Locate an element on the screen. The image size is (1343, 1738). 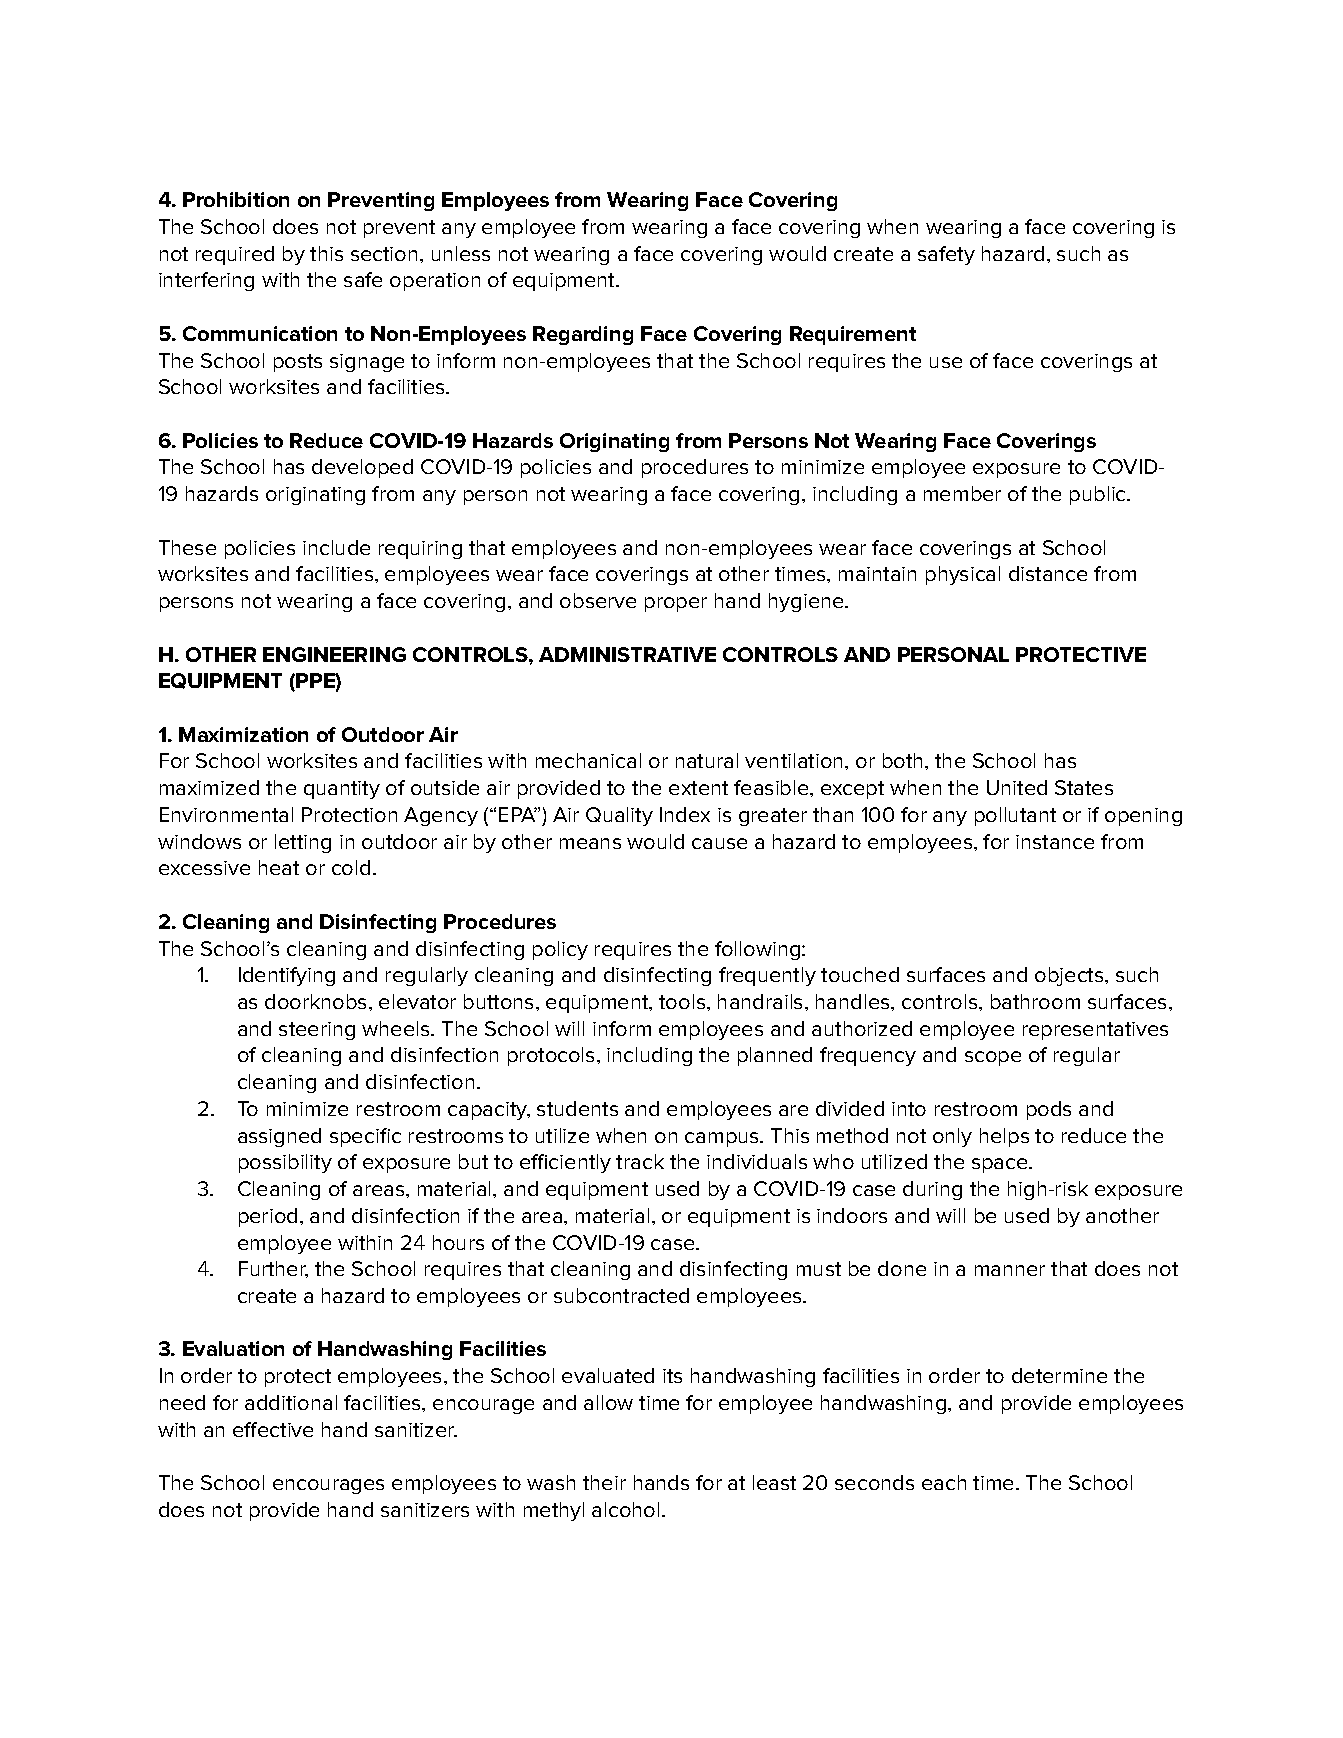
steering is located at coordinates (317, 1031).
